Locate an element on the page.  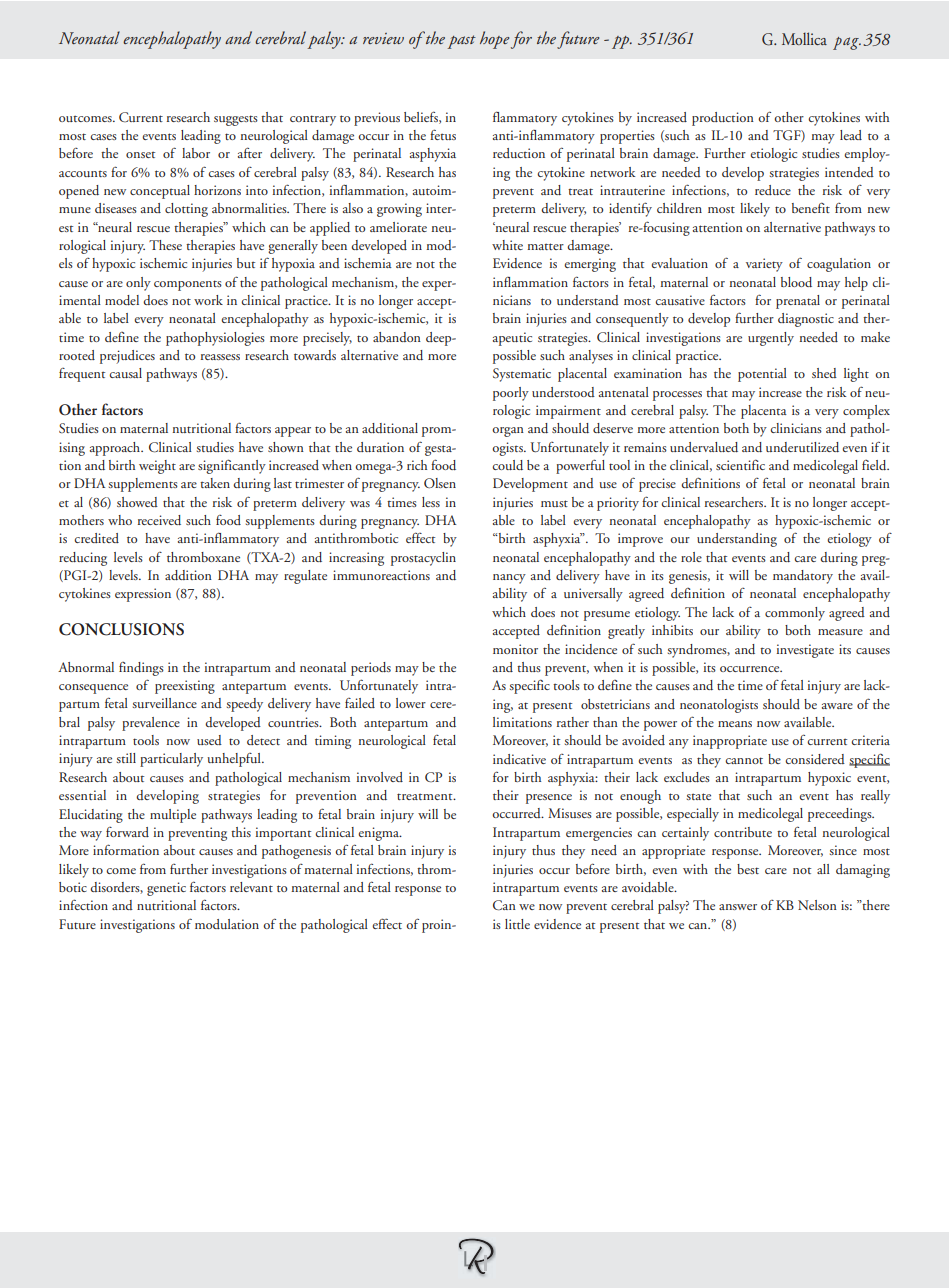
past is located at coordinates (462, 42).
